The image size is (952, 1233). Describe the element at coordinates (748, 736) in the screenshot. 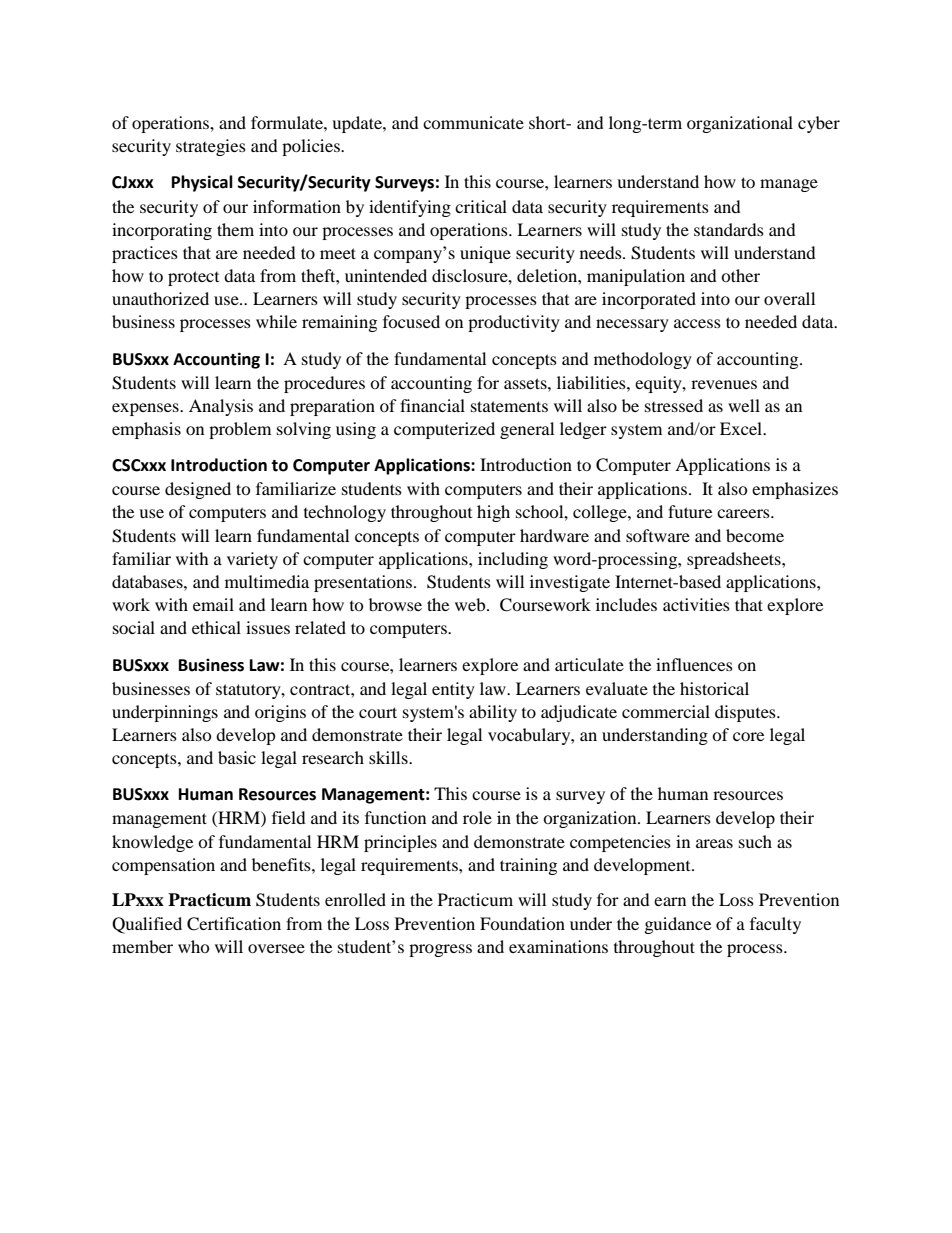

I see `core` at that location.
